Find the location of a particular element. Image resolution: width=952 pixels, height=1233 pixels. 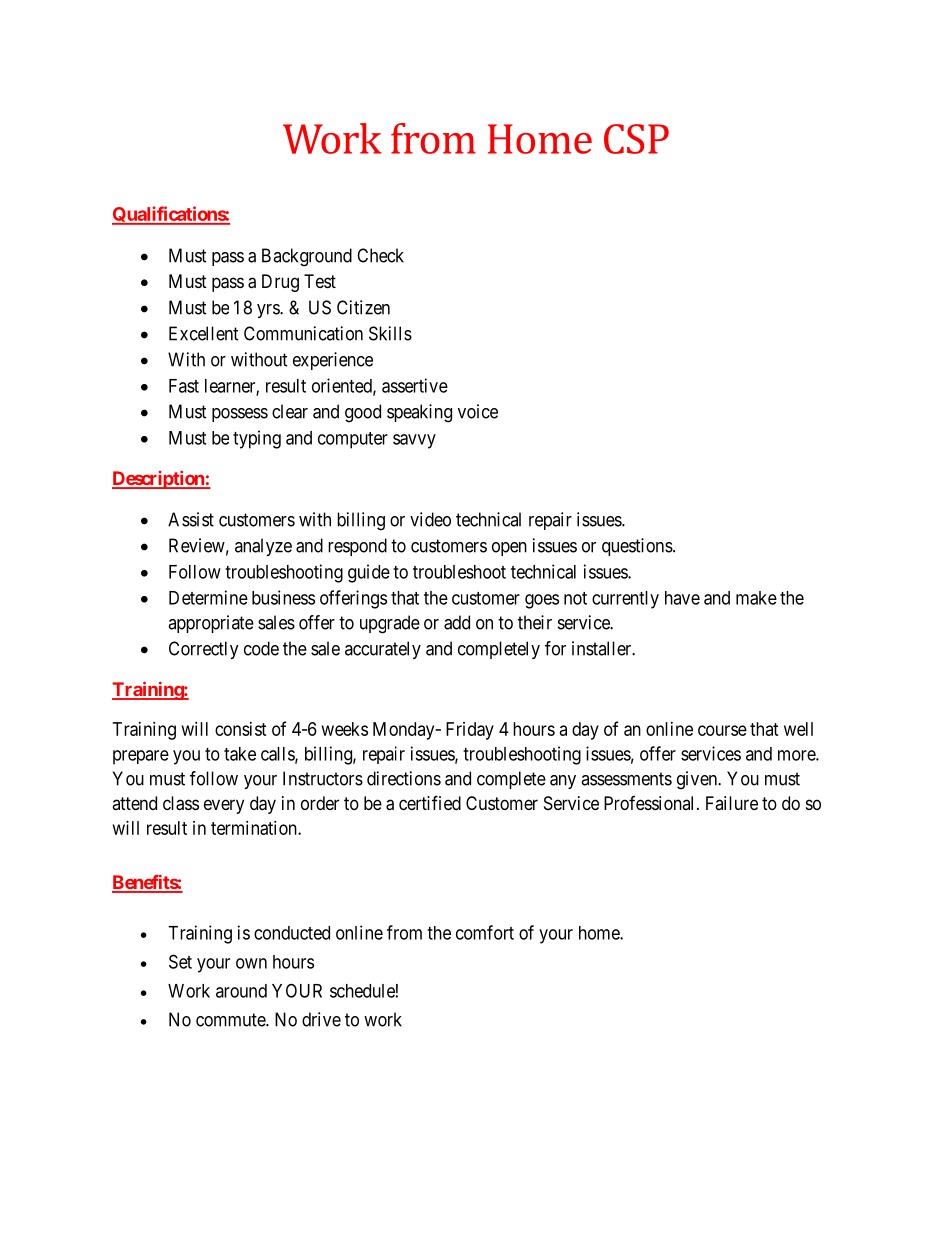

Check is located at coordinates (380, 255).
